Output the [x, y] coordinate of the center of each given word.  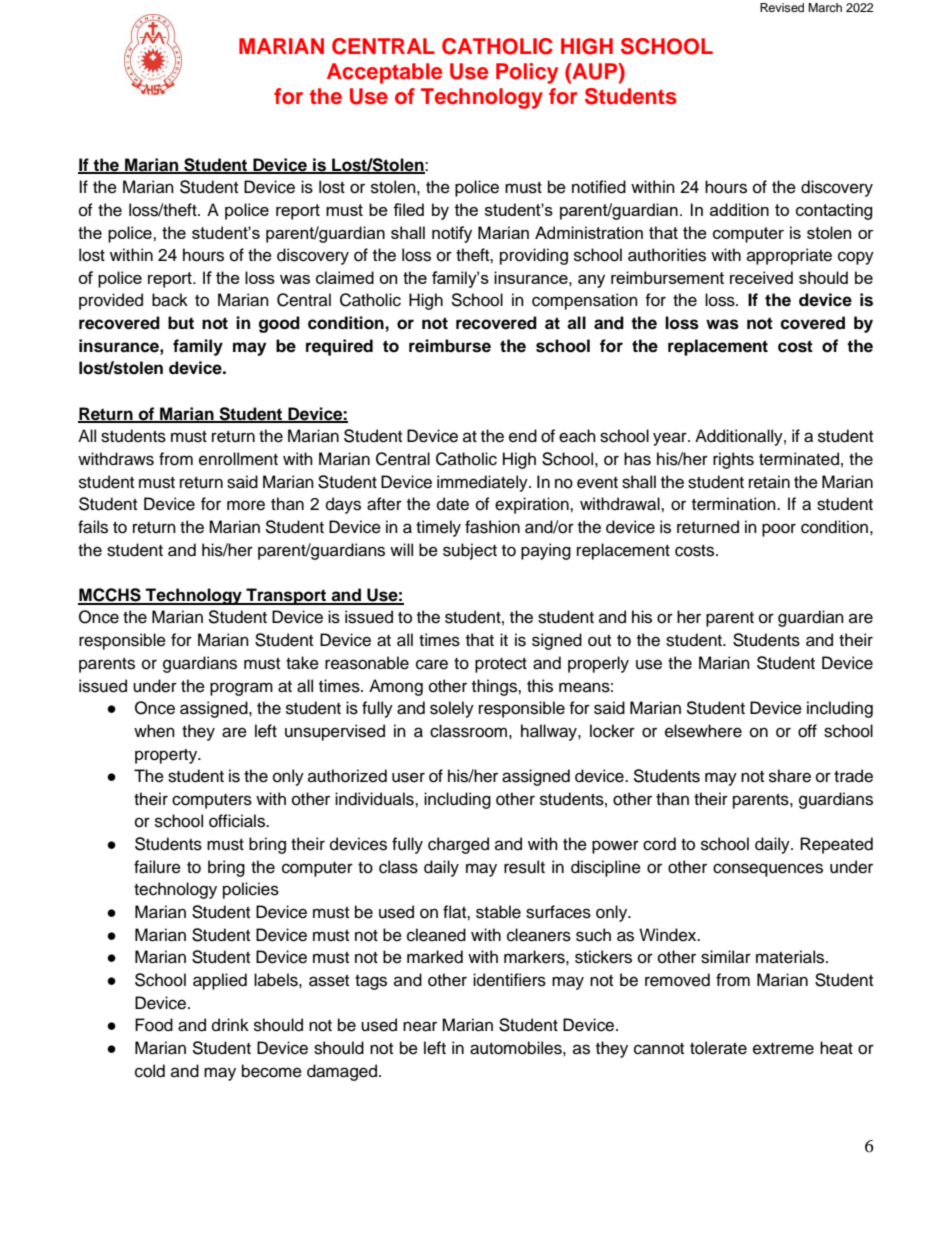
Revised [782, 7]
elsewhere [703, 731]
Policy [527, 73]
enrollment [238, 459]
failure [157, 867]
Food [154, 1025]
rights [733, 460]
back [170, 300]
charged [458, 845]
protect [501, 665]
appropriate [789, 256]
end [523, 436]
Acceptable [384, 73]
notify [452, 234]
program [241, 689]
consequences [768, 870]
